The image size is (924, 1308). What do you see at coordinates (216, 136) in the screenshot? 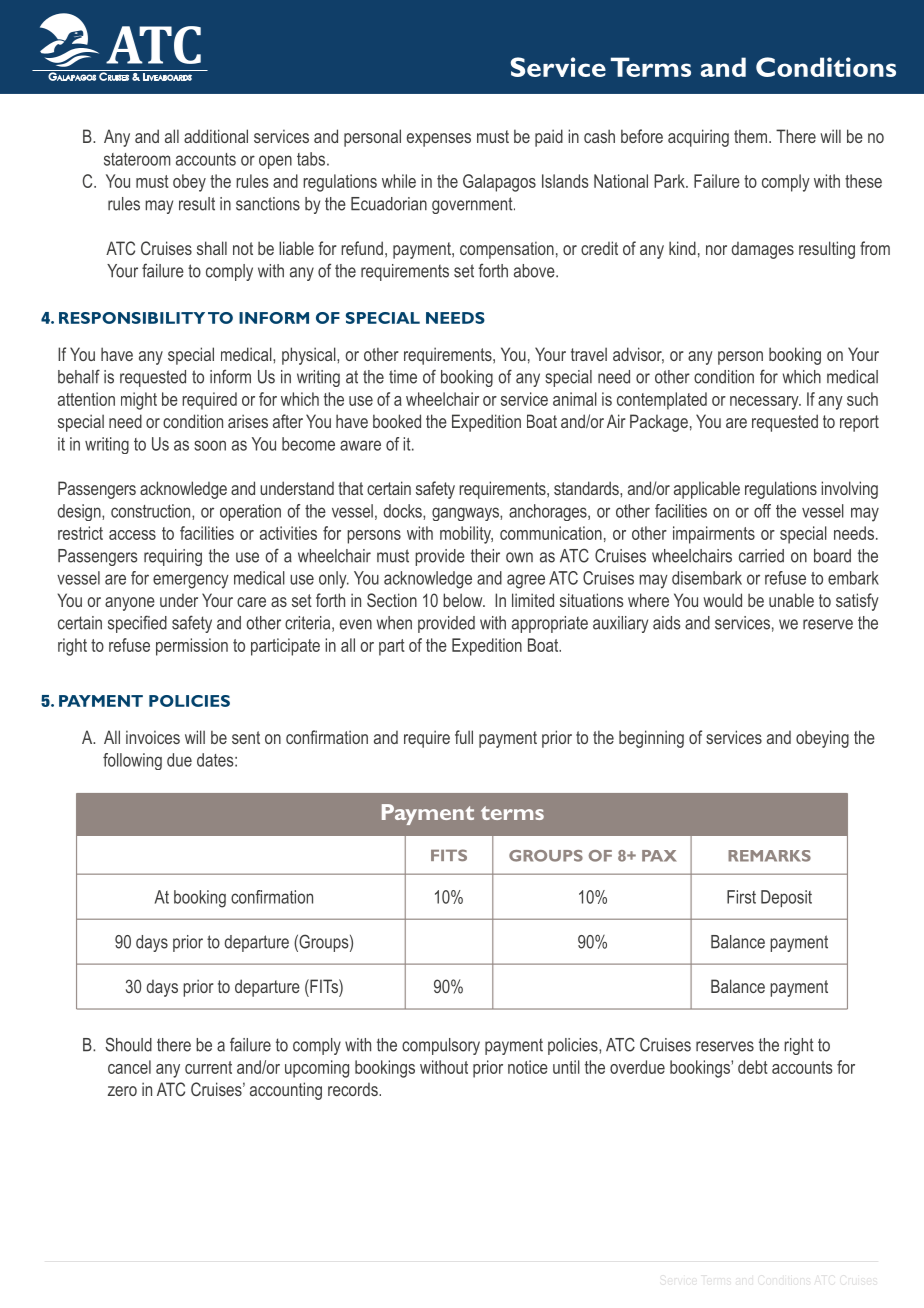
I see `additional` at bounding box center [216, 136].
